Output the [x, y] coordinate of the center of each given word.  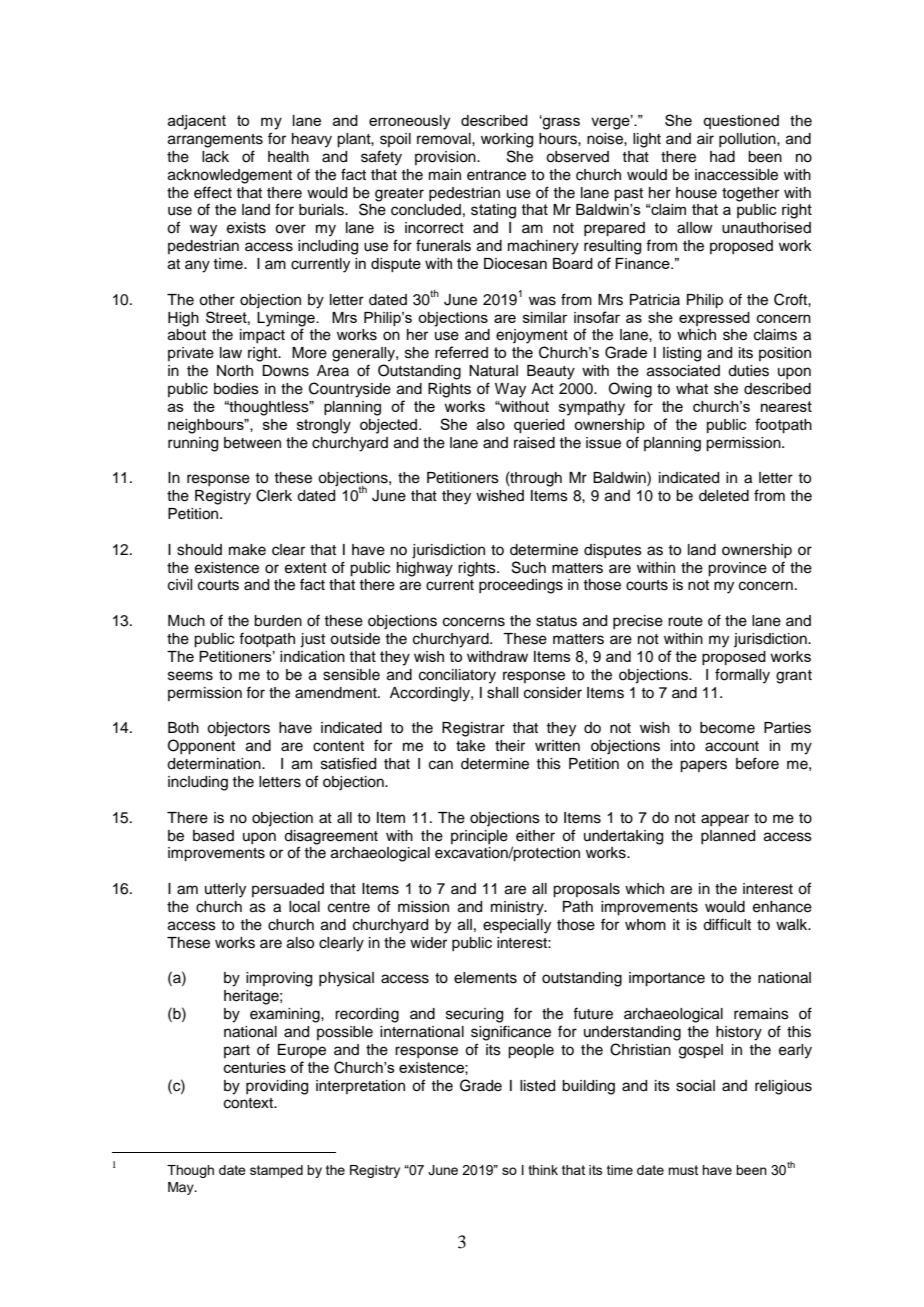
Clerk [274, 495]
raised [534, 443]
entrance [496, 175]
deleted [724, 496]
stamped [276, 1171]
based [213, 836]
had [722, 157]
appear [725, 820]
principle [479, 837]
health [288, 157]
